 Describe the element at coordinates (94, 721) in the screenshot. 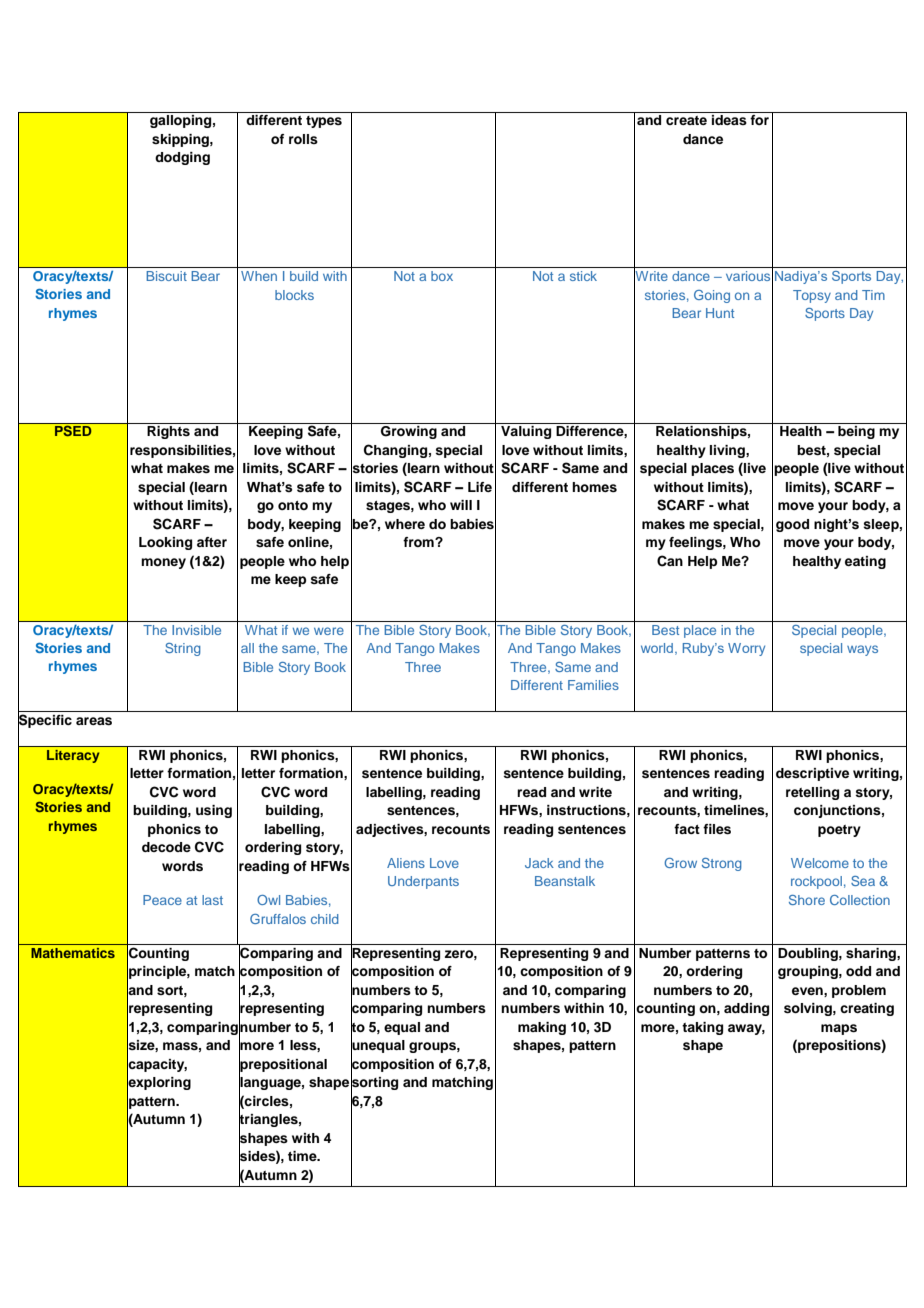

I see `areas` at that location.
